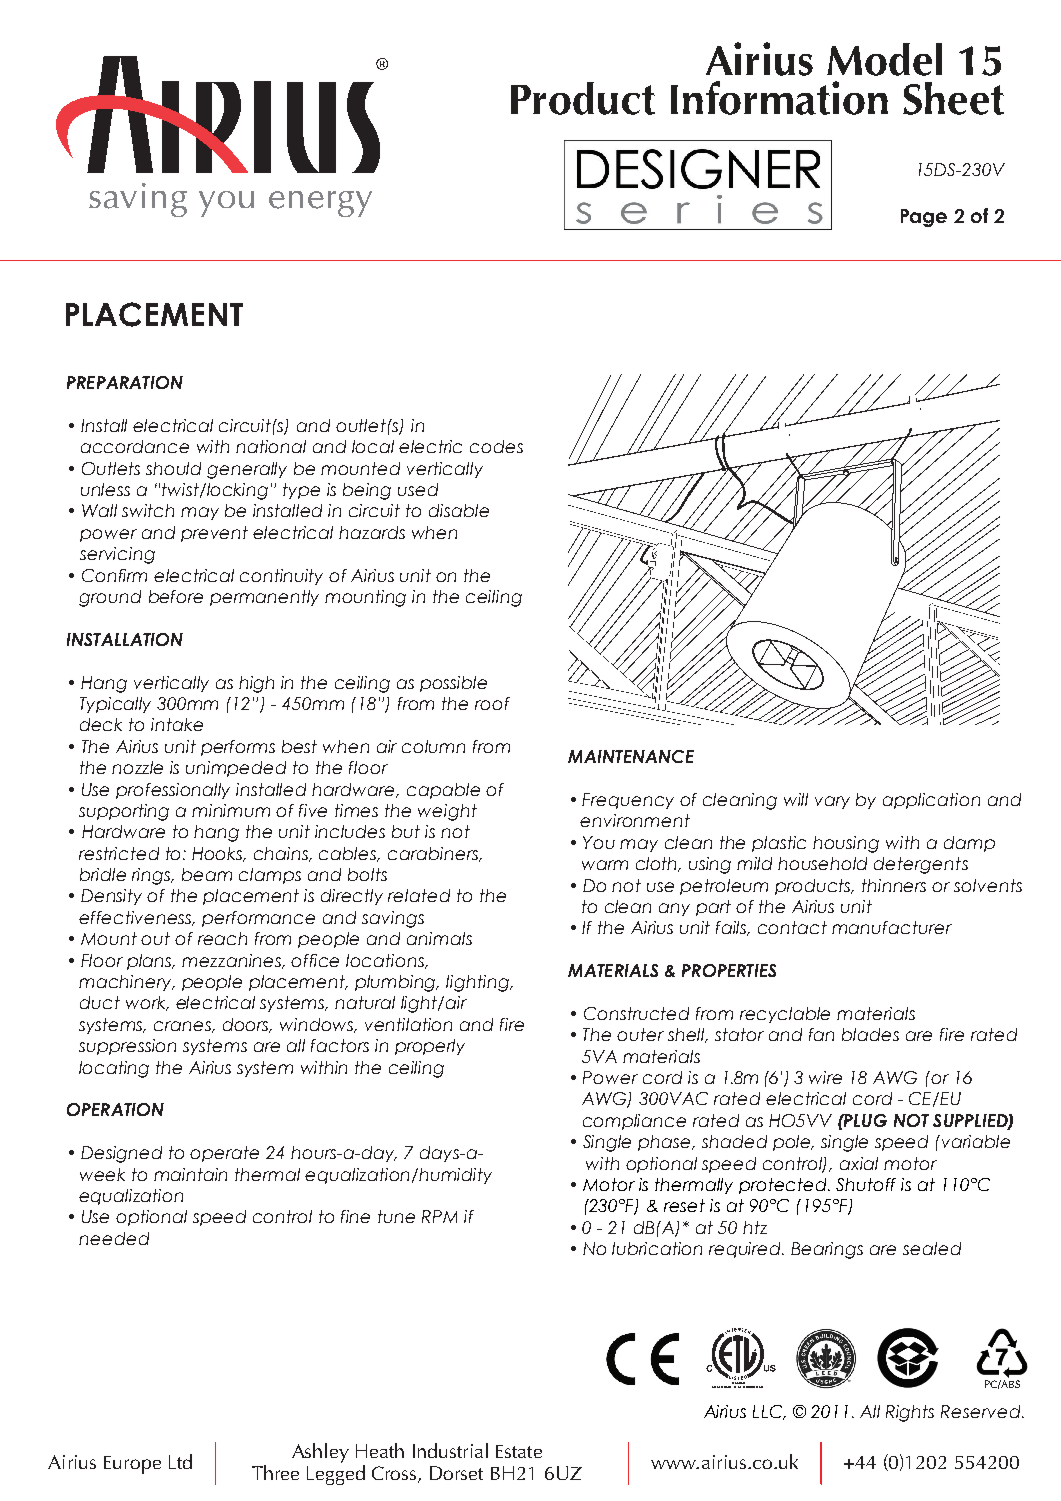  Describe the element at coordinates (931, 801) in the page. I see `application` at that location.
